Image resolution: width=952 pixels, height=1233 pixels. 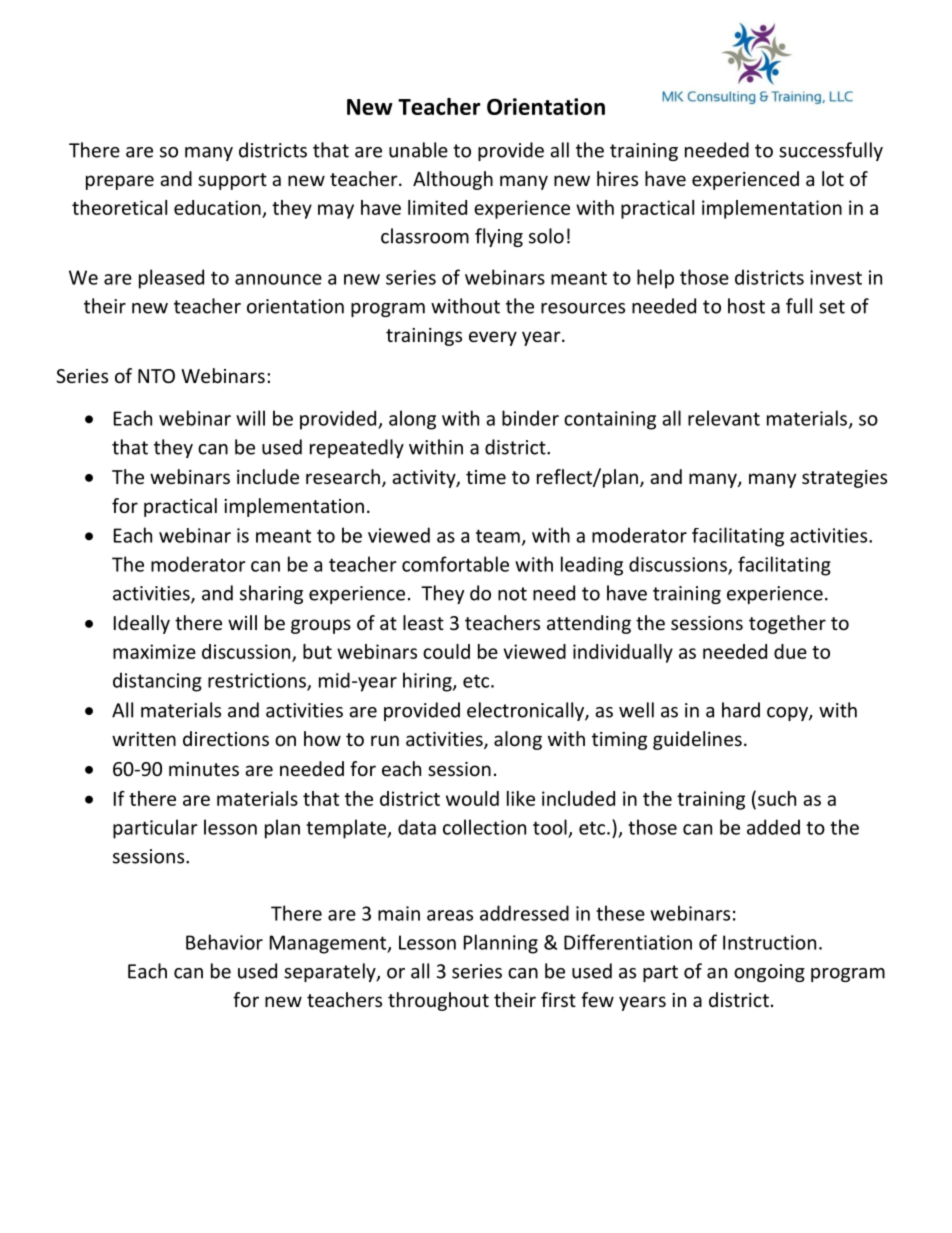 I want to click on support, so click(x=232, y=181).
